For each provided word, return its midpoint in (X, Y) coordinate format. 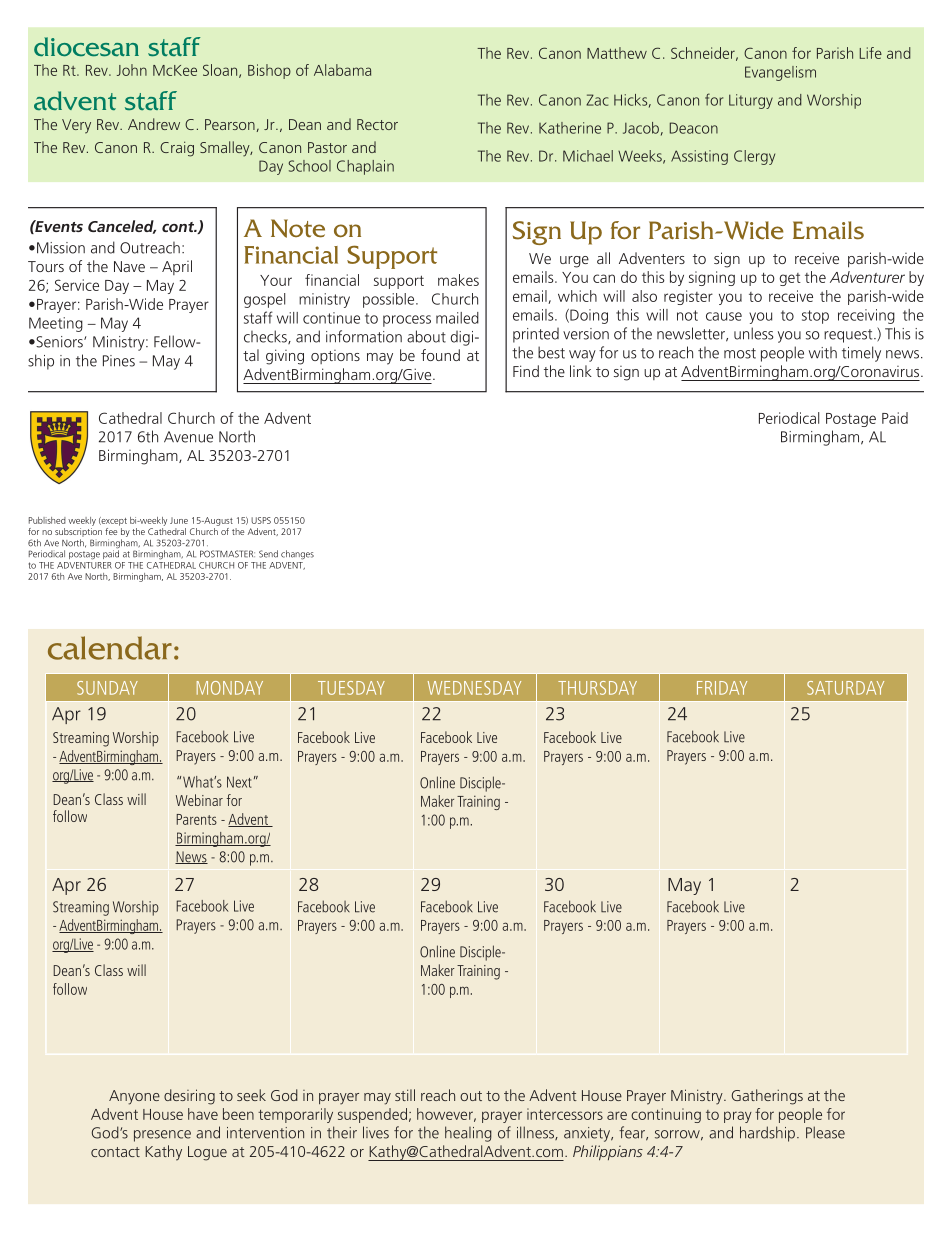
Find (526, 371)
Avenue (188, 437)
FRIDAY (722, 688)
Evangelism (780, 73)
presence (162, 1136)
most (740, 353)
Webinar (199, 800)
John (132, 70)
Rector (377, 124)
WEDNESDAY (474, 688)
